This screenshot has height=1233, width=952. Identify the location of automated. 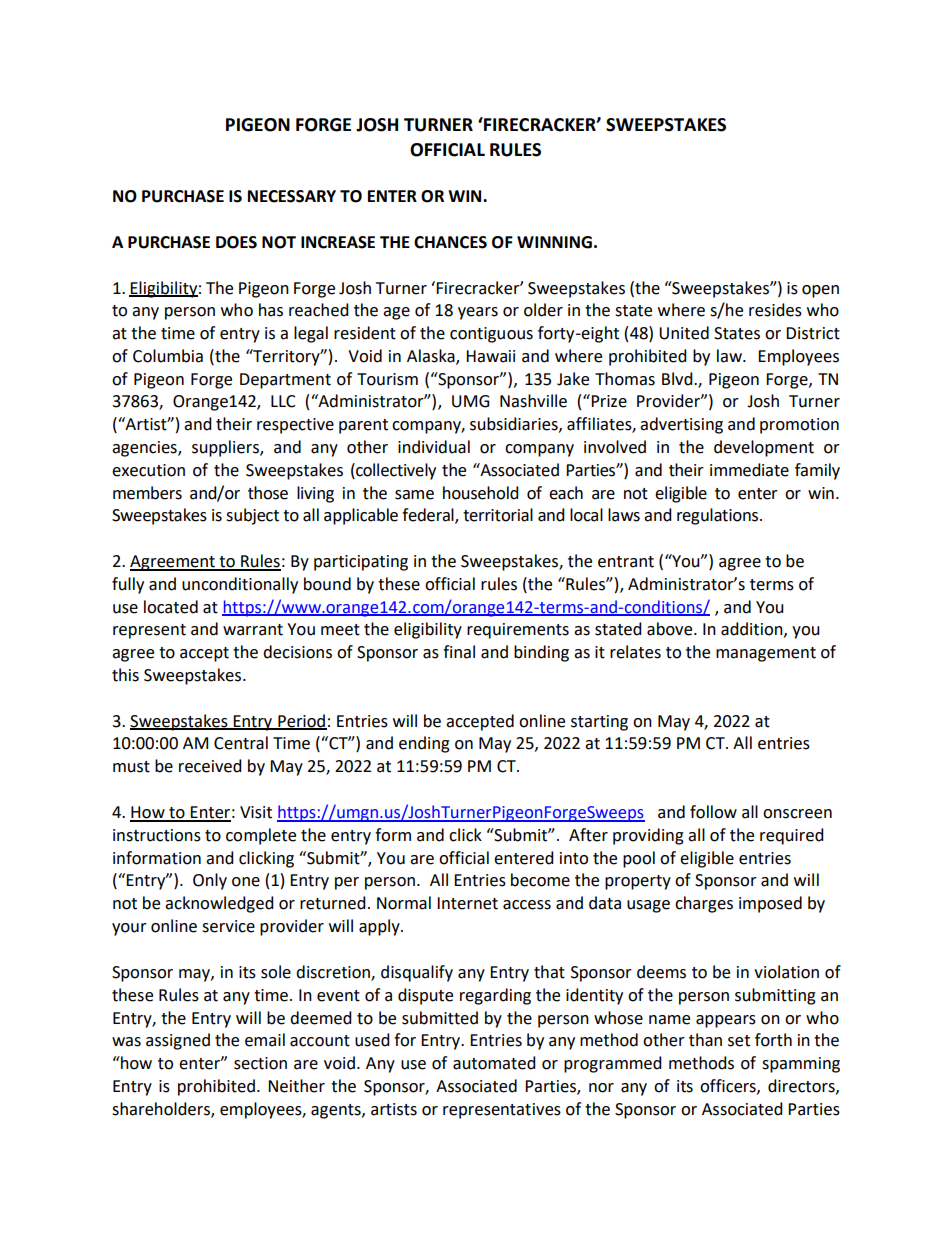
(494, 1063).
